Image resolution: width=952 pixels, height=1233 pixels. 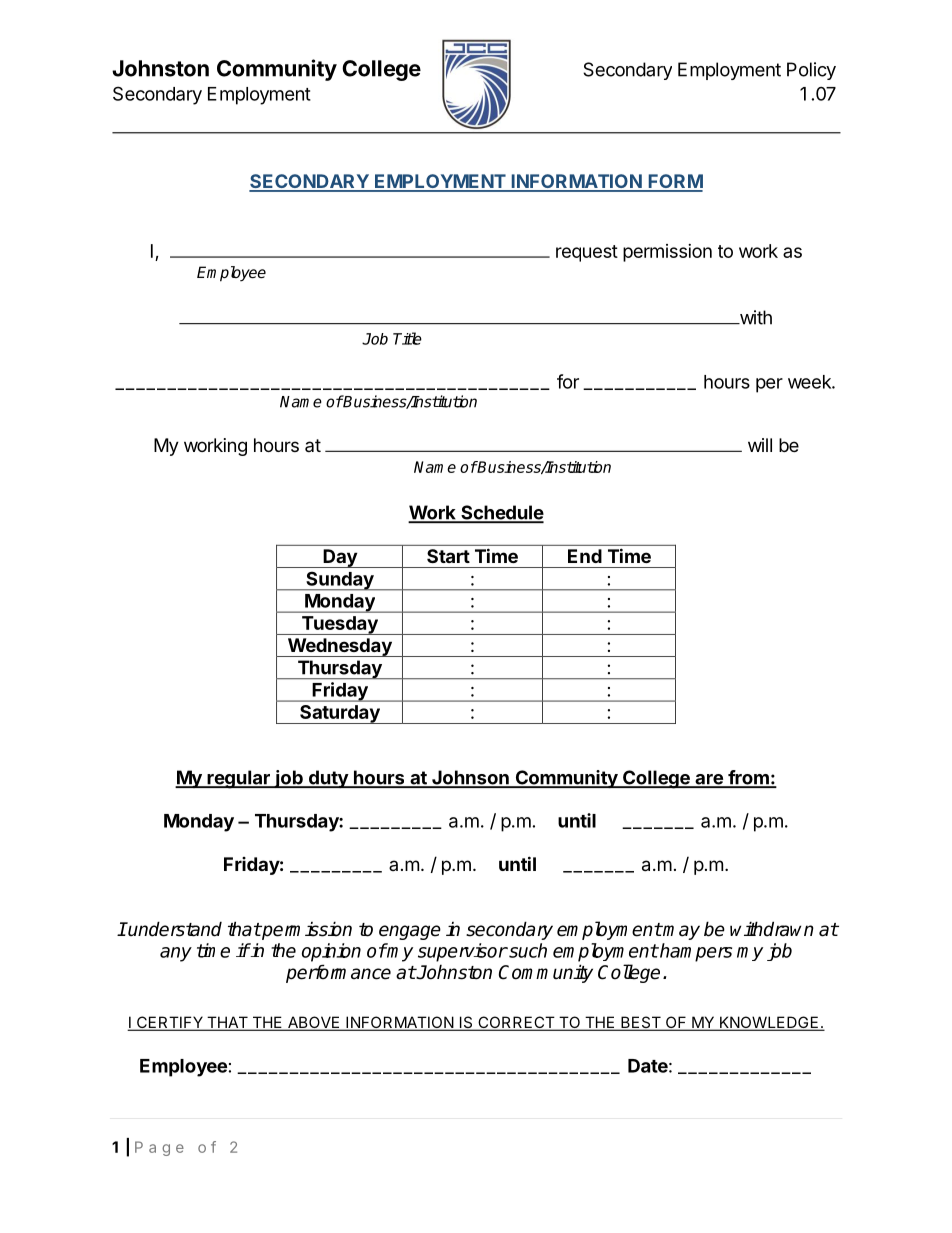 What do you see at coordinates (516, 1023) in the screenshot?
I see `CORRECT` at bounding box center [516, 1023].
